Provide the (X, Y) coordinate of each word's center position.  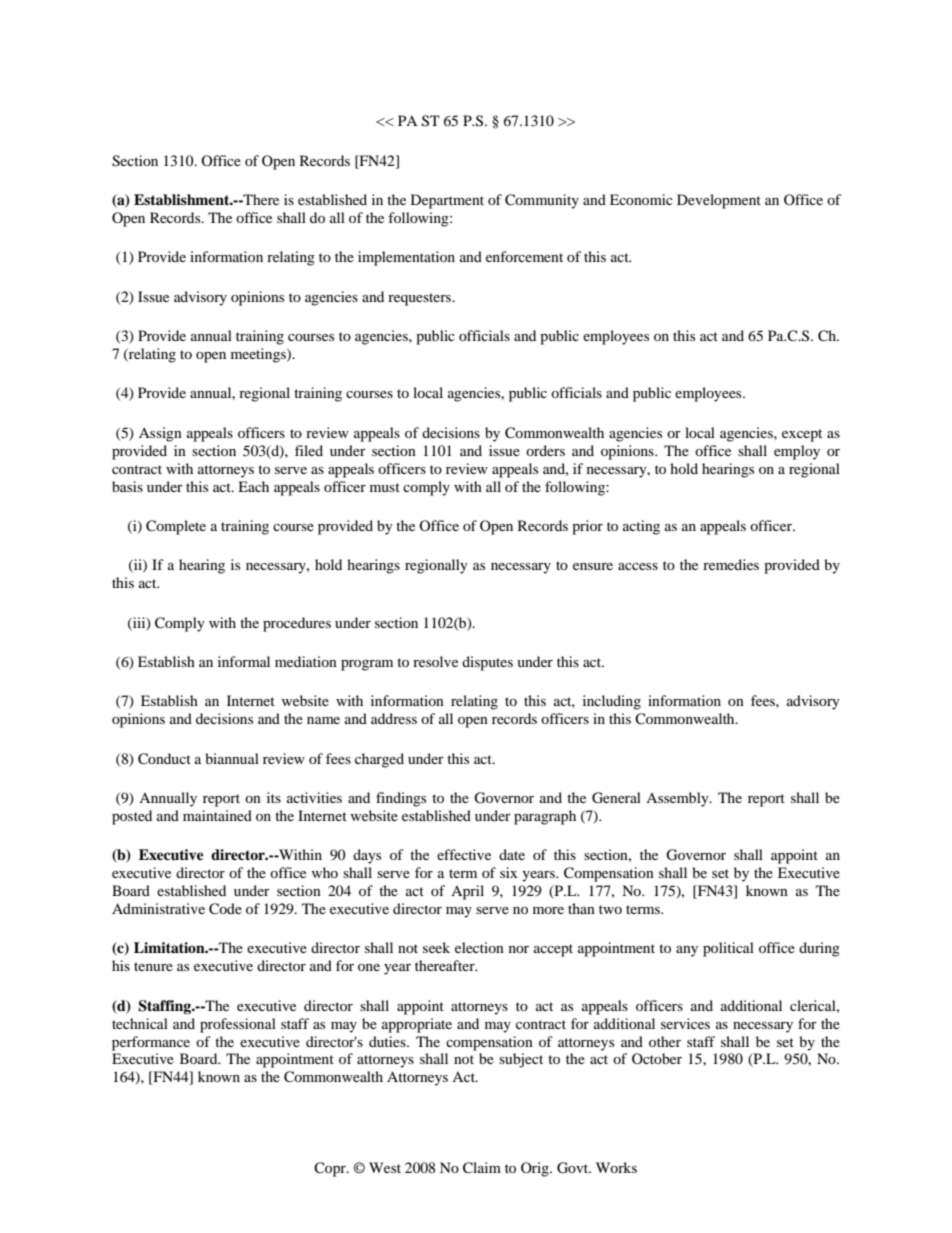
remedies (731, 564)
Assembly (678, 799)
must (385, 487)
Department (447, 201)
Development (719, 201)
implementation (406, 258)
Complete (176, 527)
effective (464, 854)
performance (151, 1043)
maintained (217, 815)
